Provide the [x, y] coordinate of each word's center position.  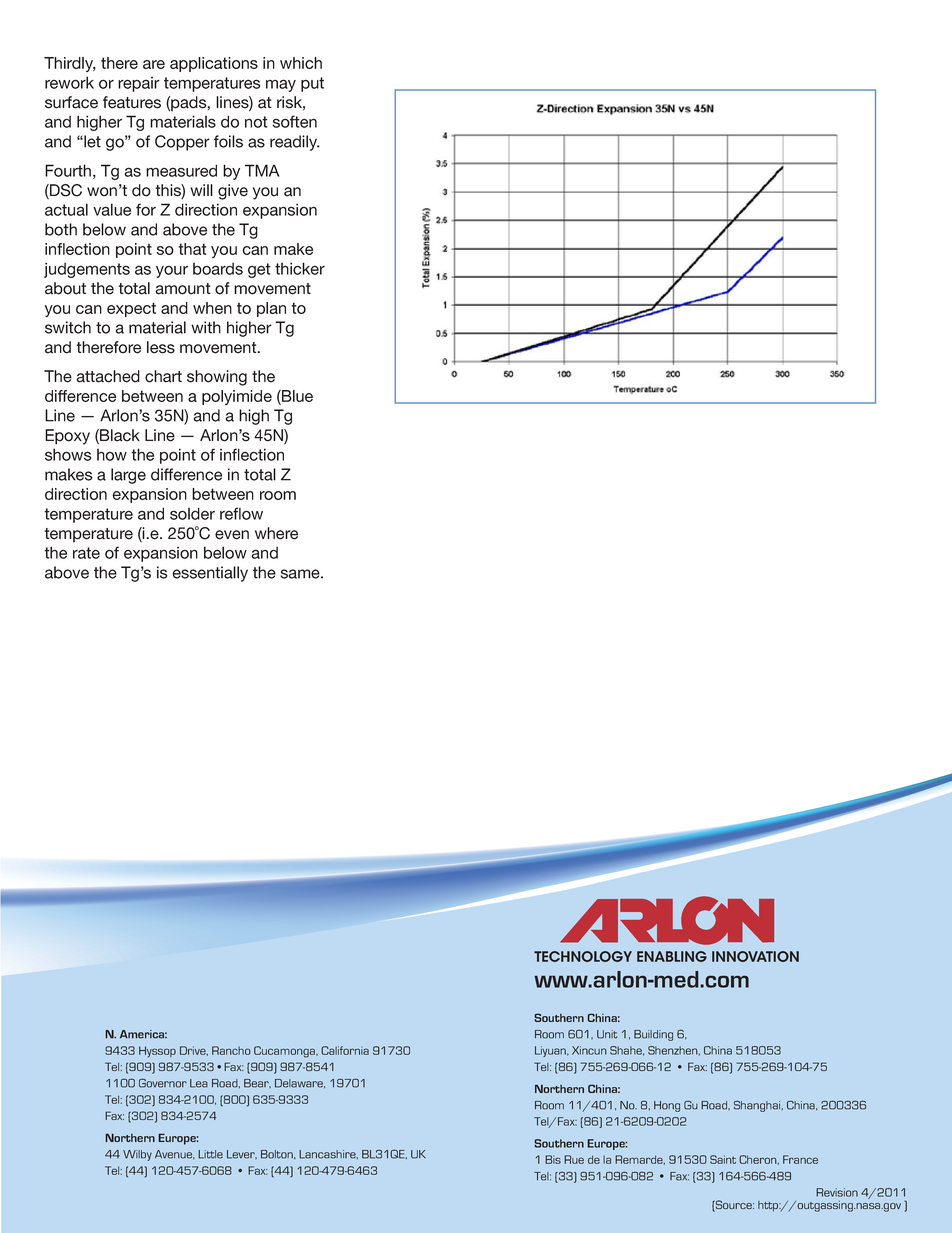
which [301, 63]
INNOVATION [755, 956]
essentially [210, 574]
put [312, 84]
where [276, 533]
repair [139, 84]
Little [210, 1154]
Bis [553, 1159]
